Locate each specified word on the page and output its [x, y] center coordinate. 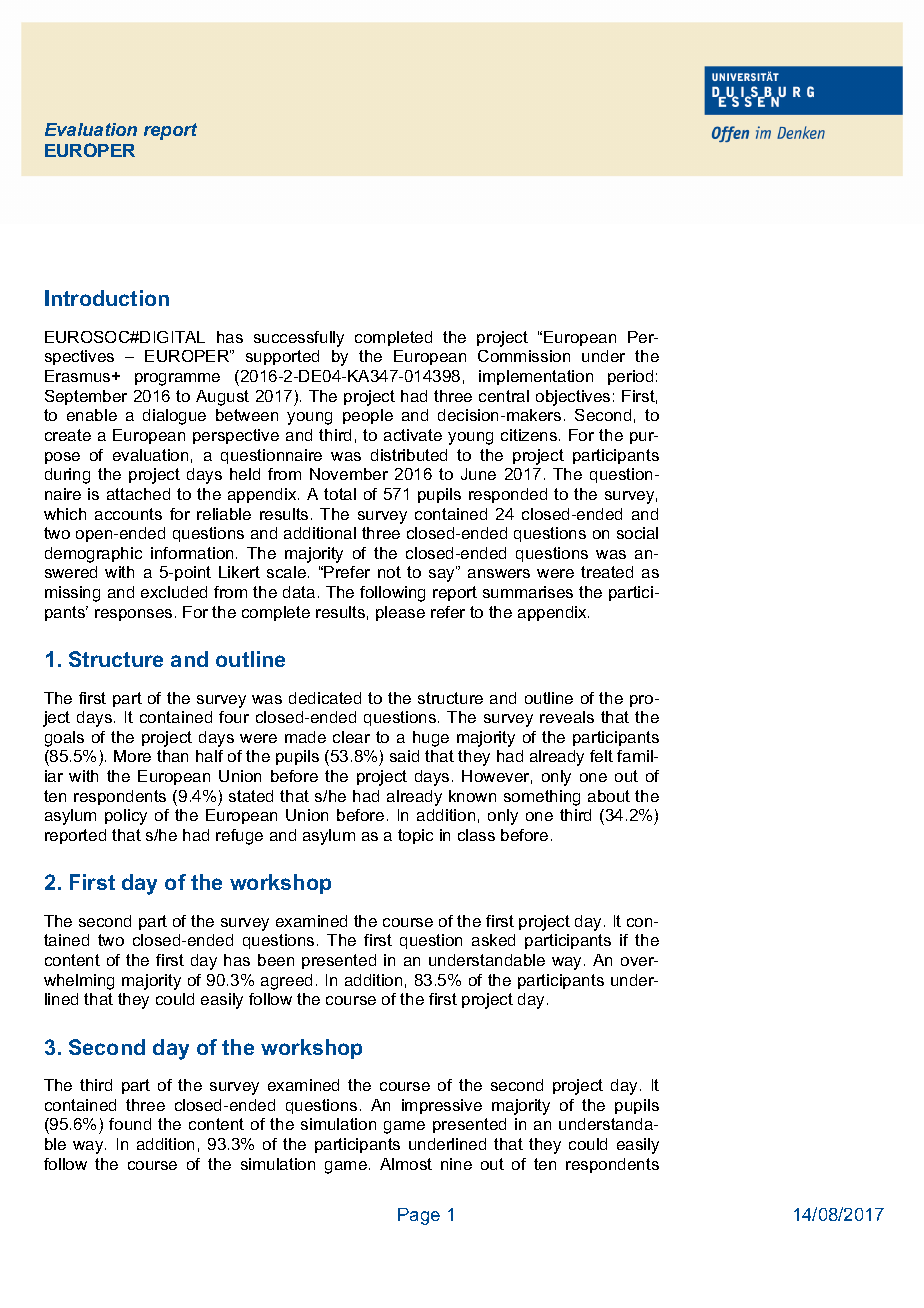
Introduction [107, 298]
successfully [299, 339]
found [130, 1124]
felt [601, 756]
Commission [524, 356]
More [132, 756]
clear [351, 737]
